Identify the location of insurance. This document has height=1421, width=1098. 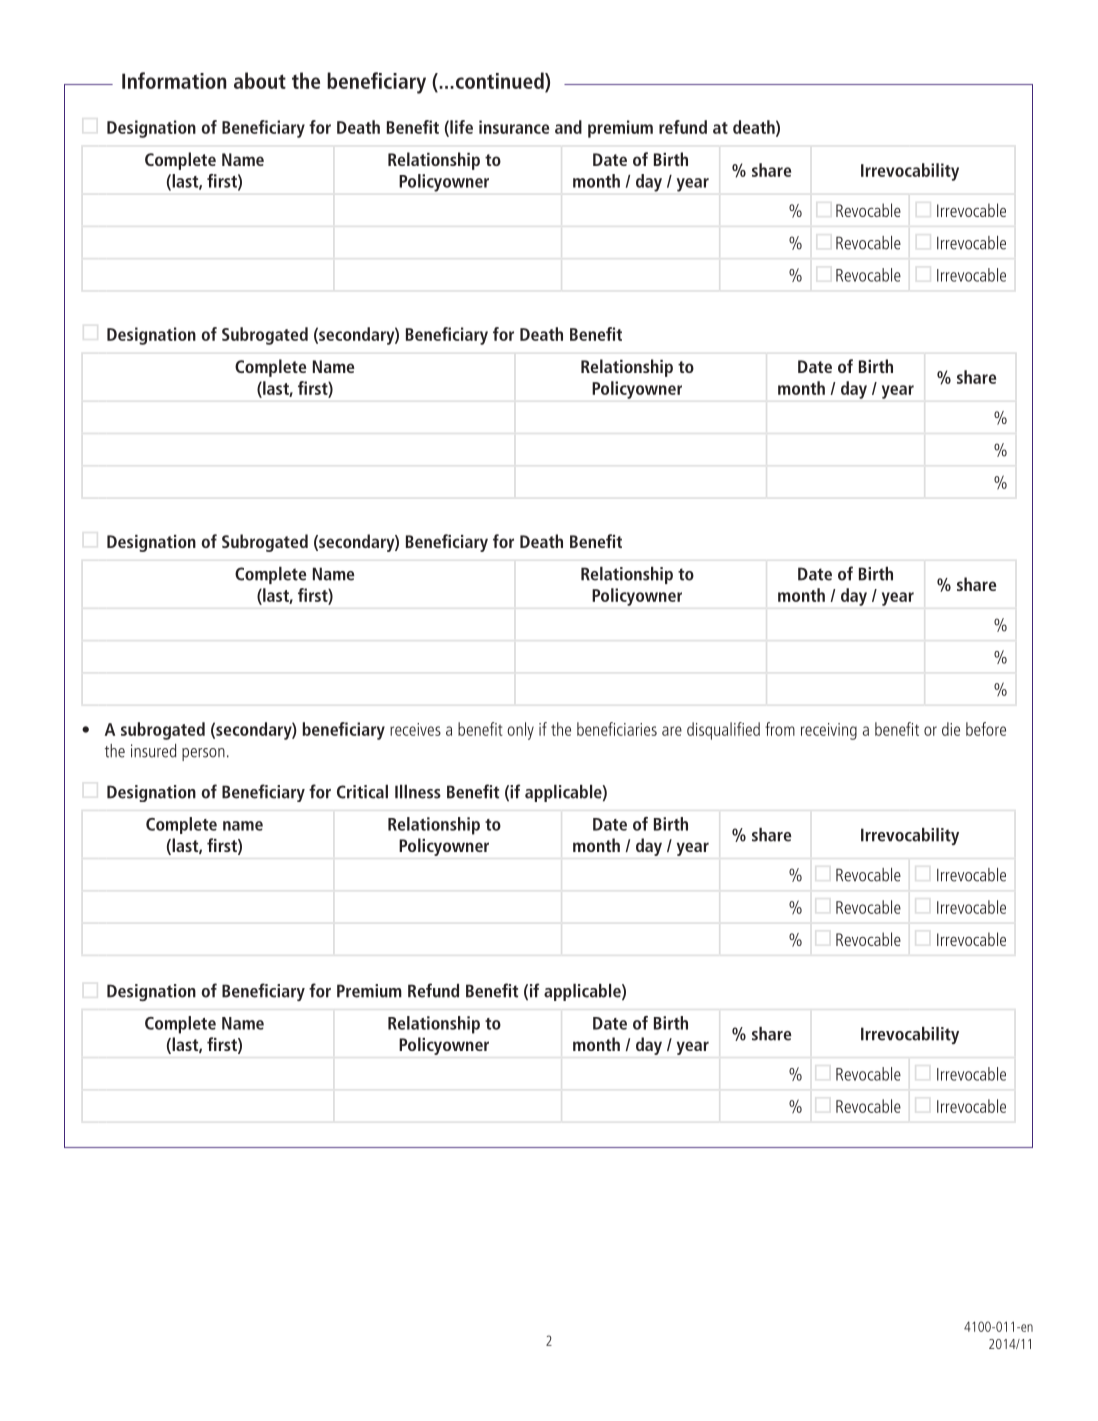
(514, 127).
